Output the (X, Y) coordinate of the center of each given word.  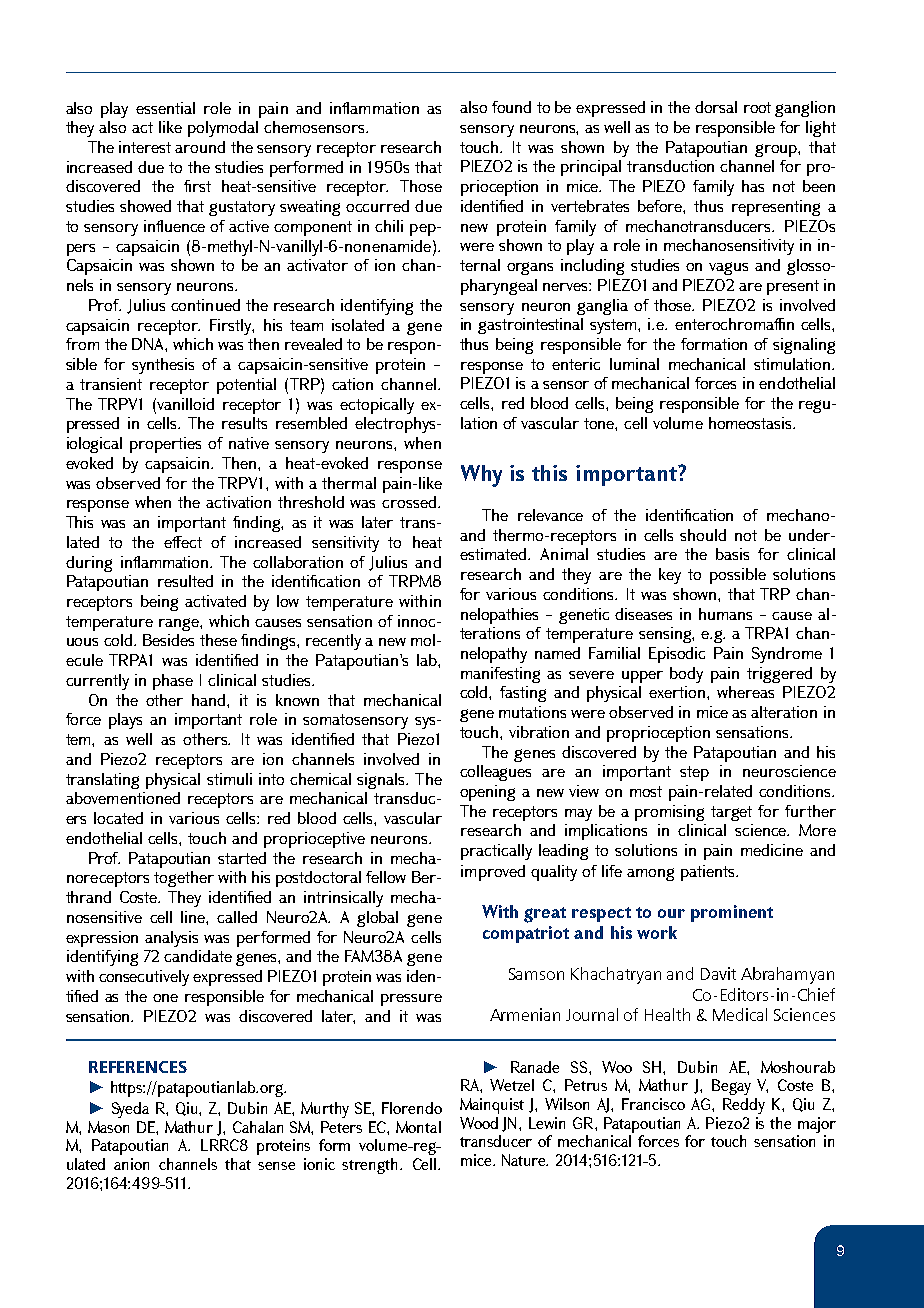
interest (145, 147)
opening (487, 793)
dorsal (716, 107)
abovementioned (123, 798)
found (511, 107)
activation (238, 502)
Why (481, 476)
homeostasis (752, 423)
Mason (108, 1127)
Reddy (744, 1106)
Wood (479, 1123)
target (731, 813)
